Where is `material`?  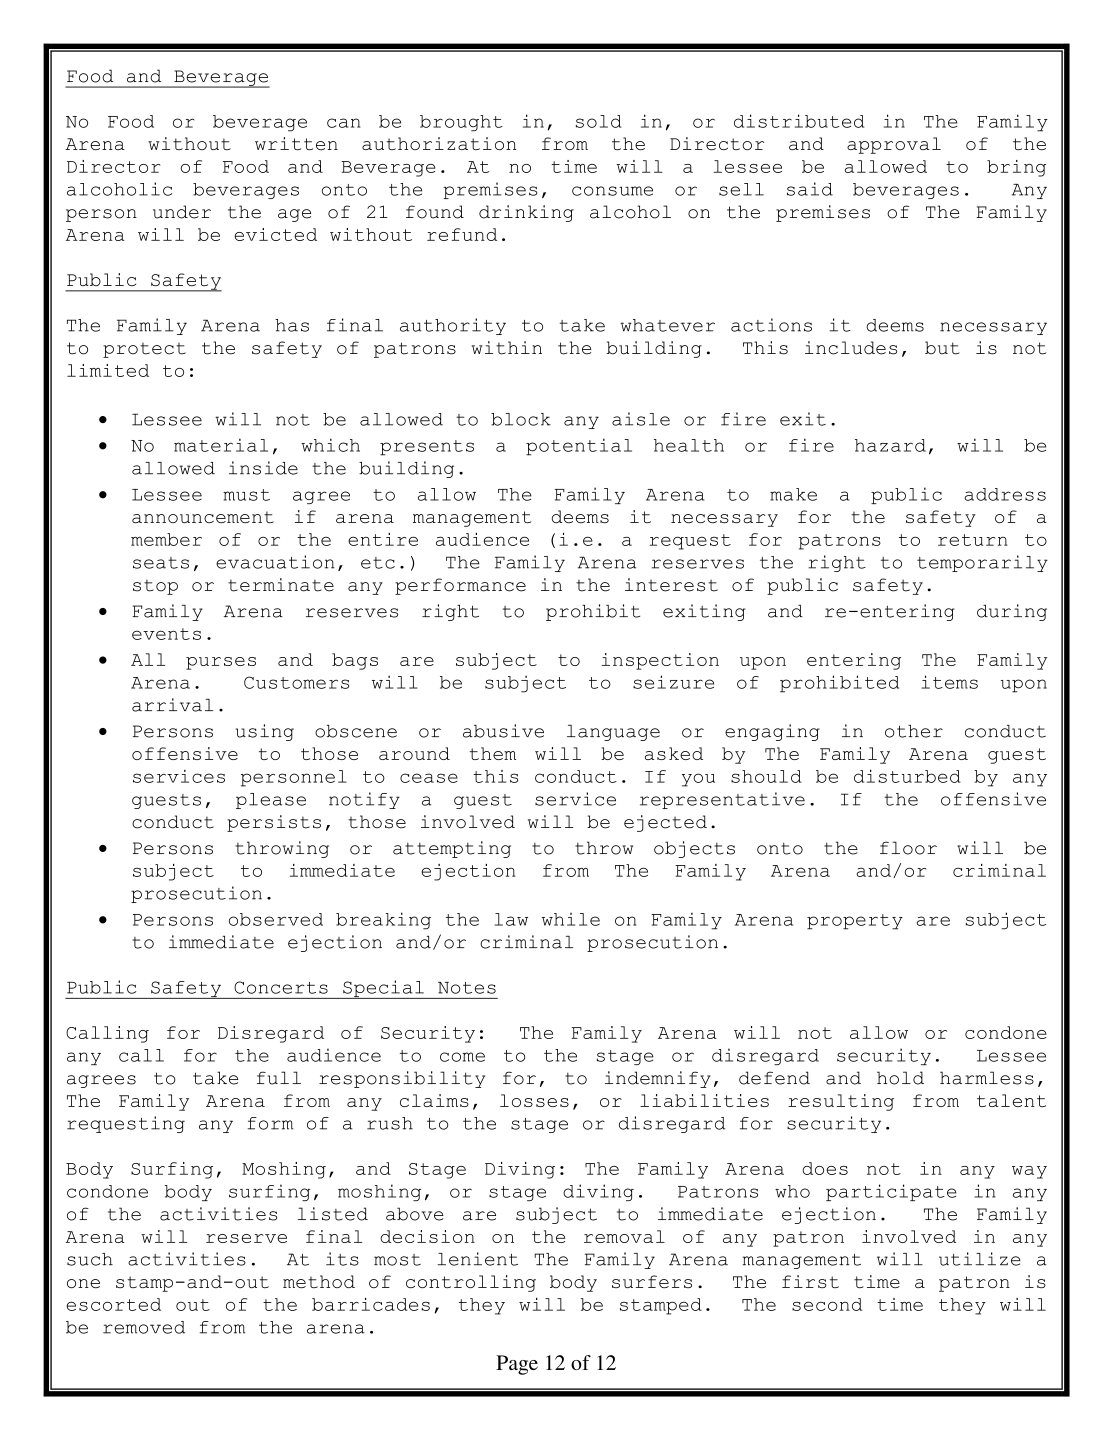 material is located at coordinates (221, 445).
